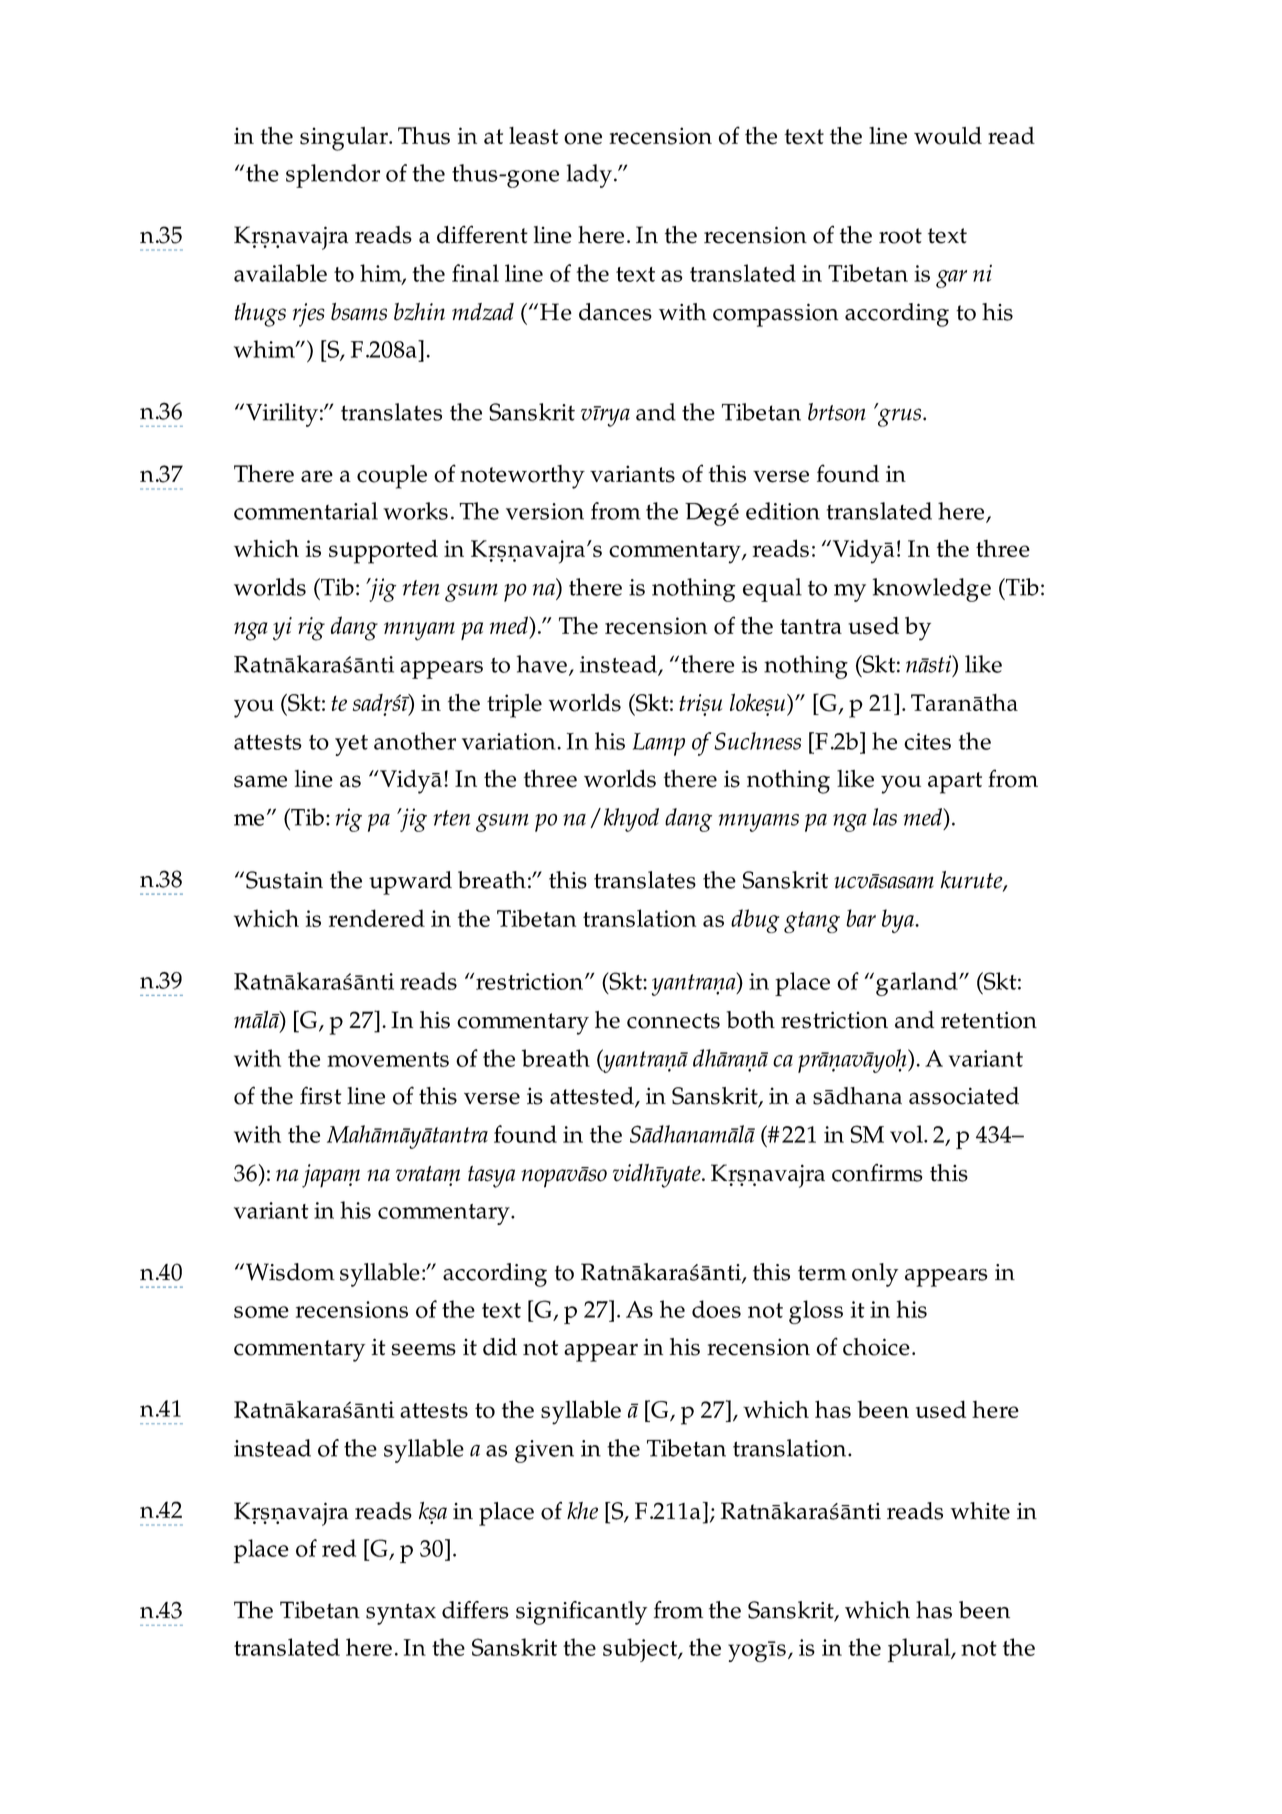 This document has width=1282, height=1814. What do you see at coordinates (861, 918) in the document?
I see `bar` at bounding box center [861, 918].
